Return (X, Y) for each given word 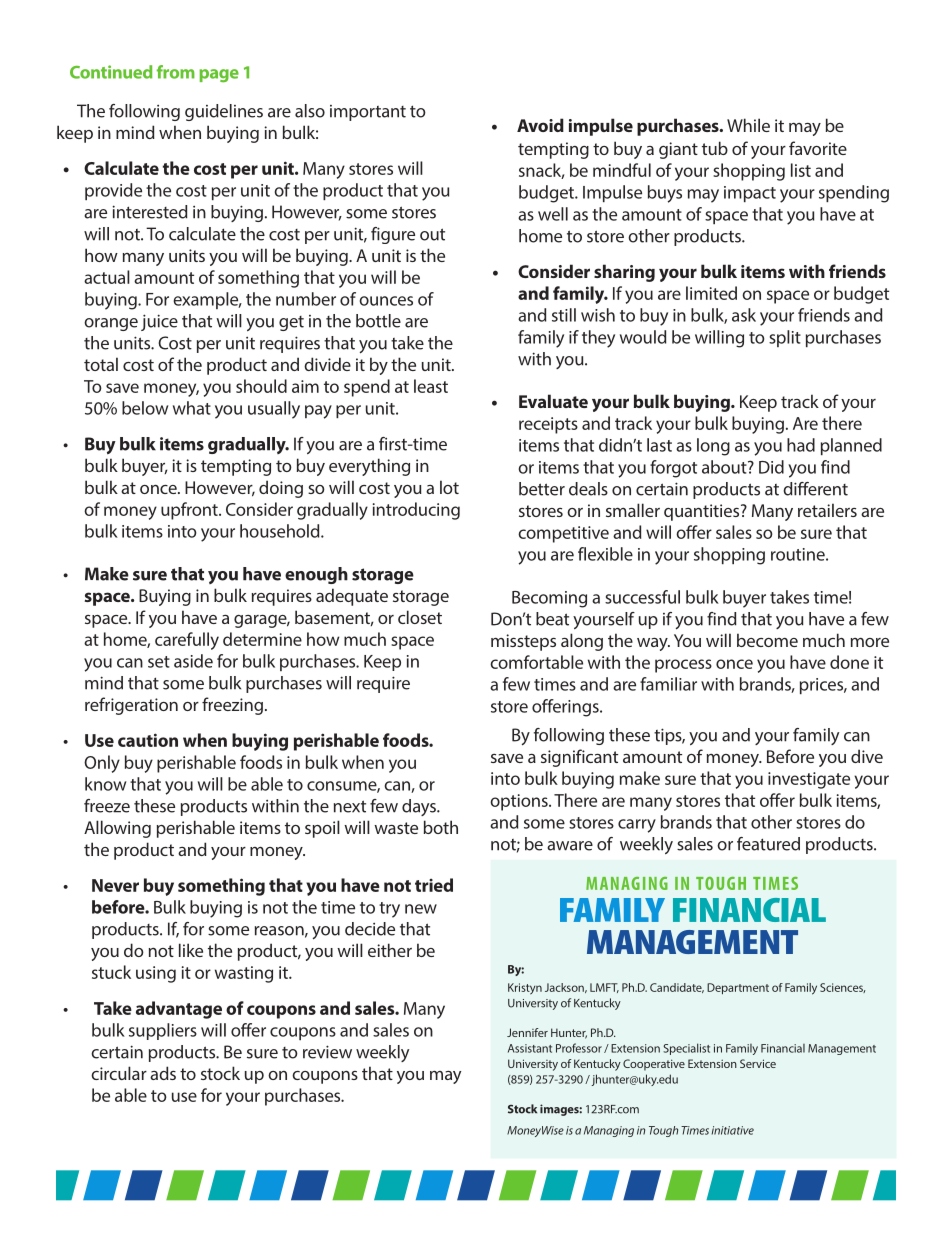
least (431, 386)
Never (115, 885)
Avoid (540, 125)
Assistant (530, 1048)
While (748, 125)
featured (768, 844)
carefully (187, 641)
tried (434, 885)
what (192, 408)
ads (163, 1073)
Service (758, 1063)
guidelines (224, 112)
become (767, 640)
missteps (523, 642)
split (785, 338)
